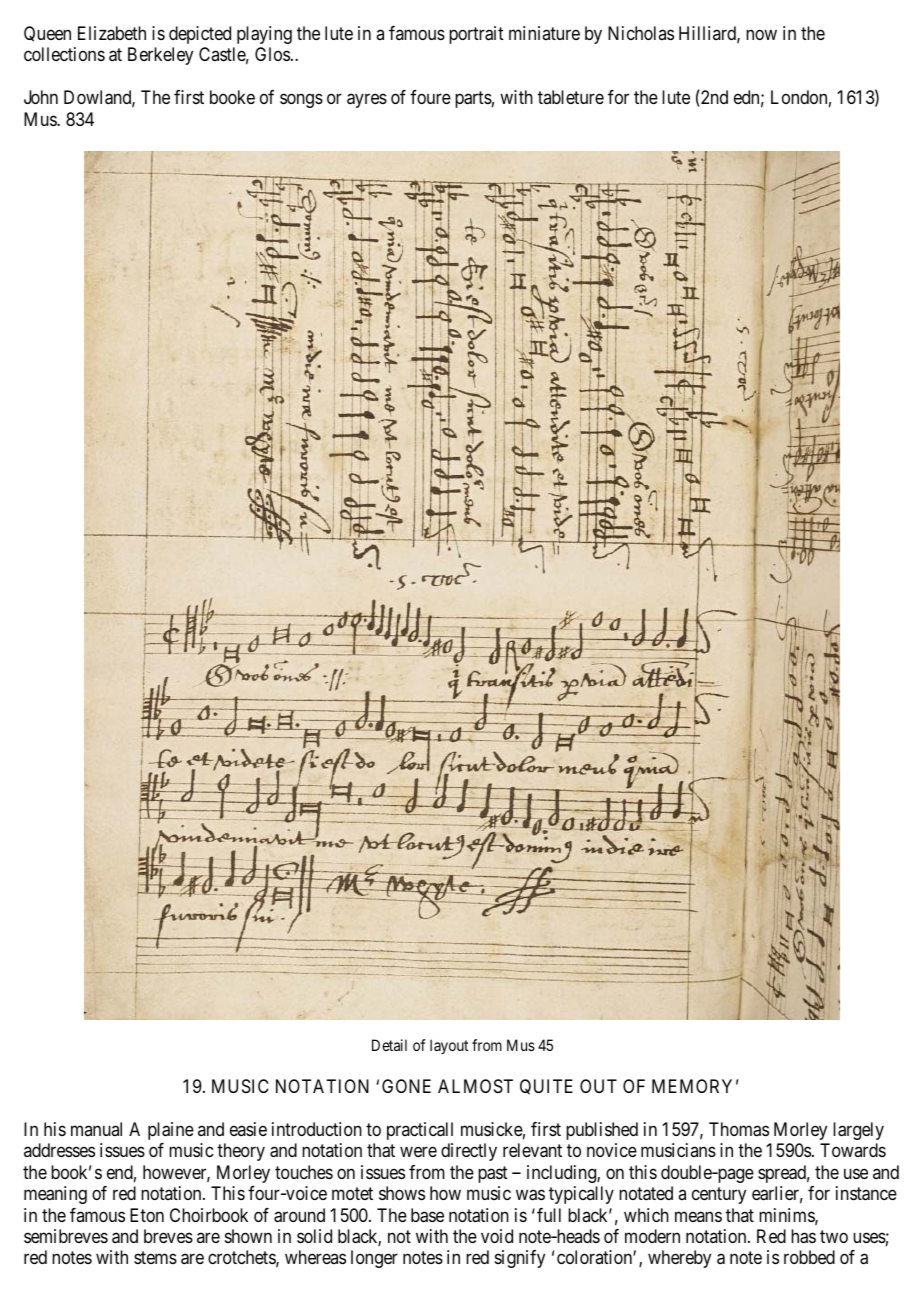  What do you see at coordinates (449, 1046) in the page?
I see `layout` at bounding box center [449, 1046].
